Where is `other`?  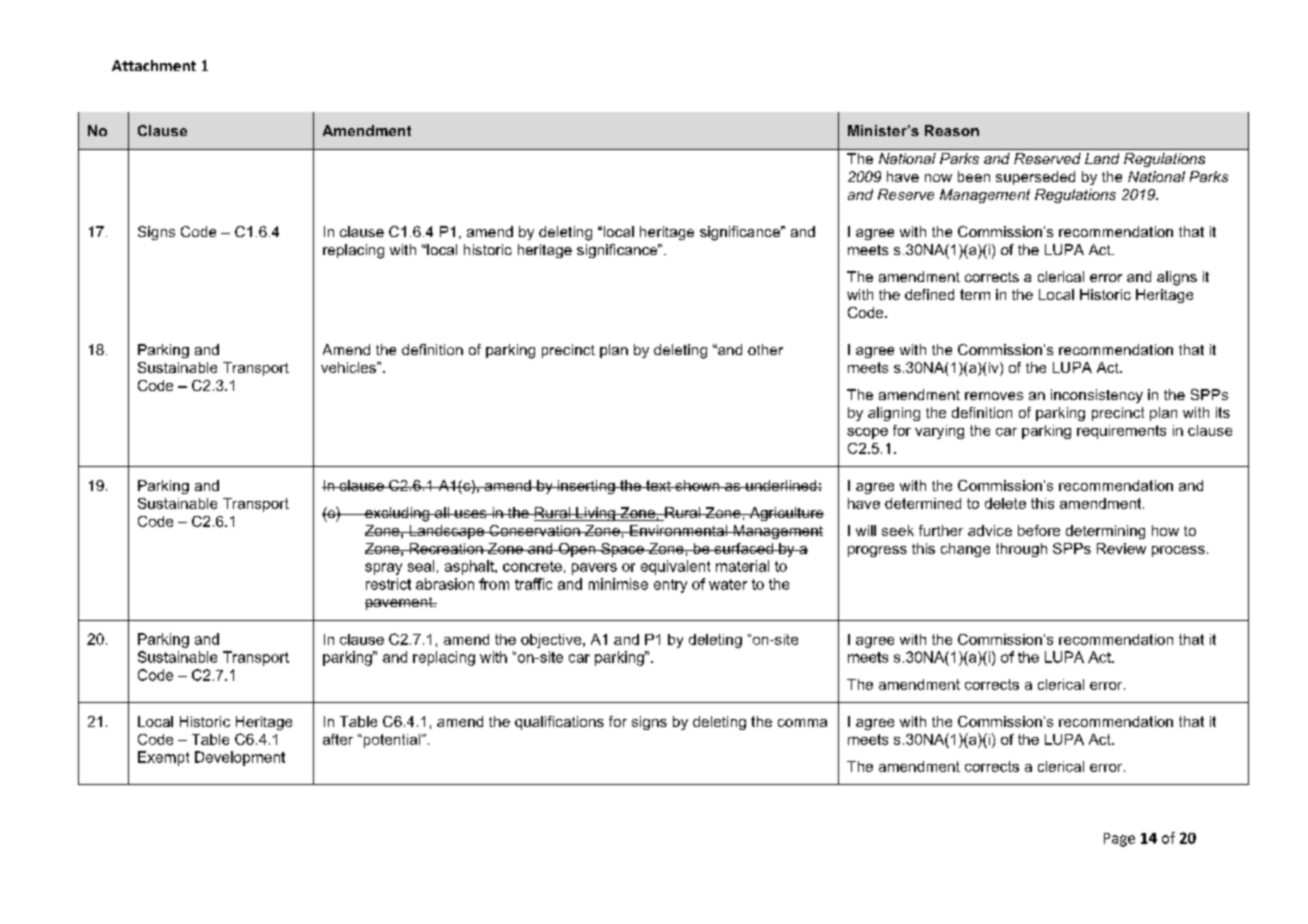
other is located at coordinates (765, 349).
